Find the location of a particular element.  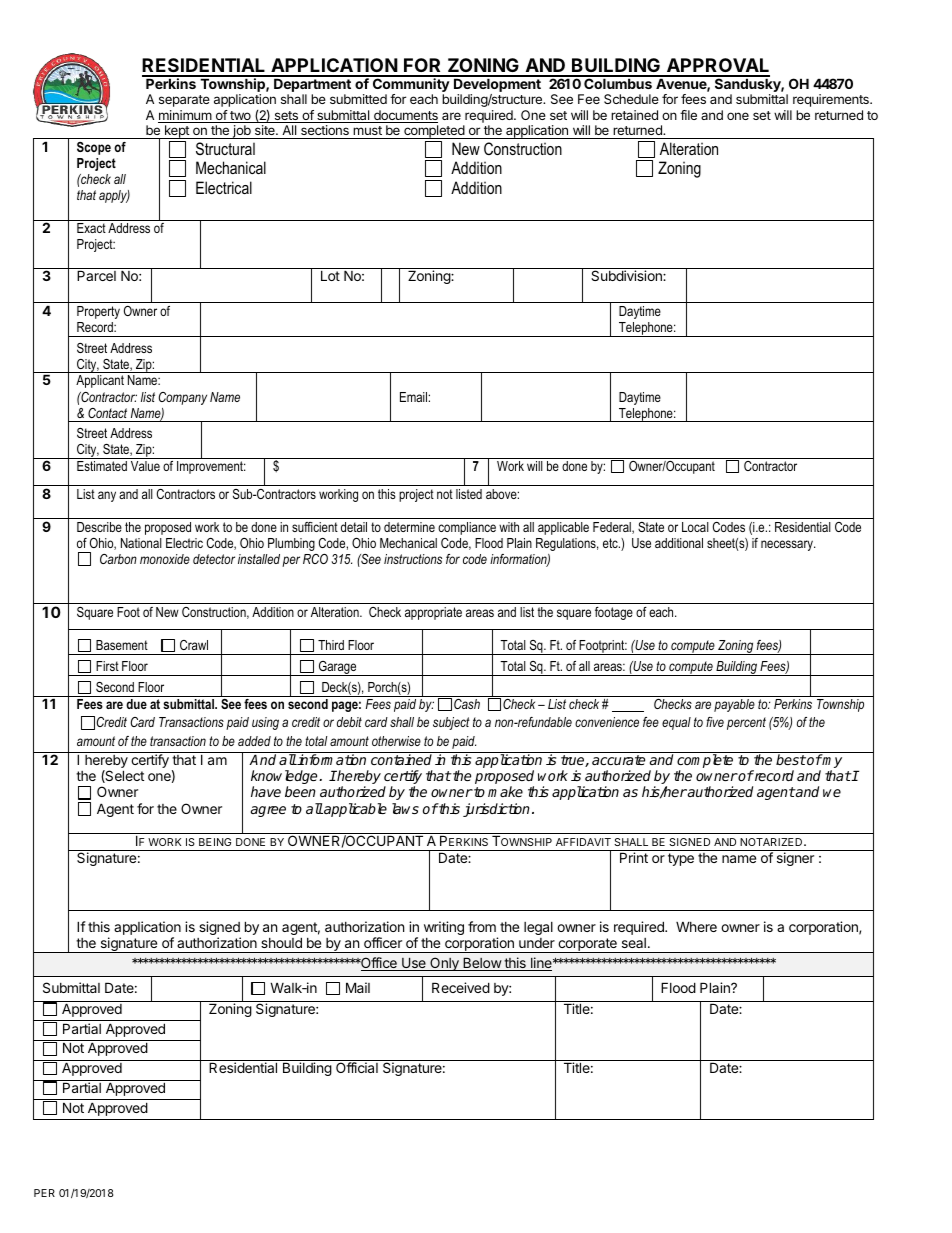

documents is located at coordinates (405, 116).
